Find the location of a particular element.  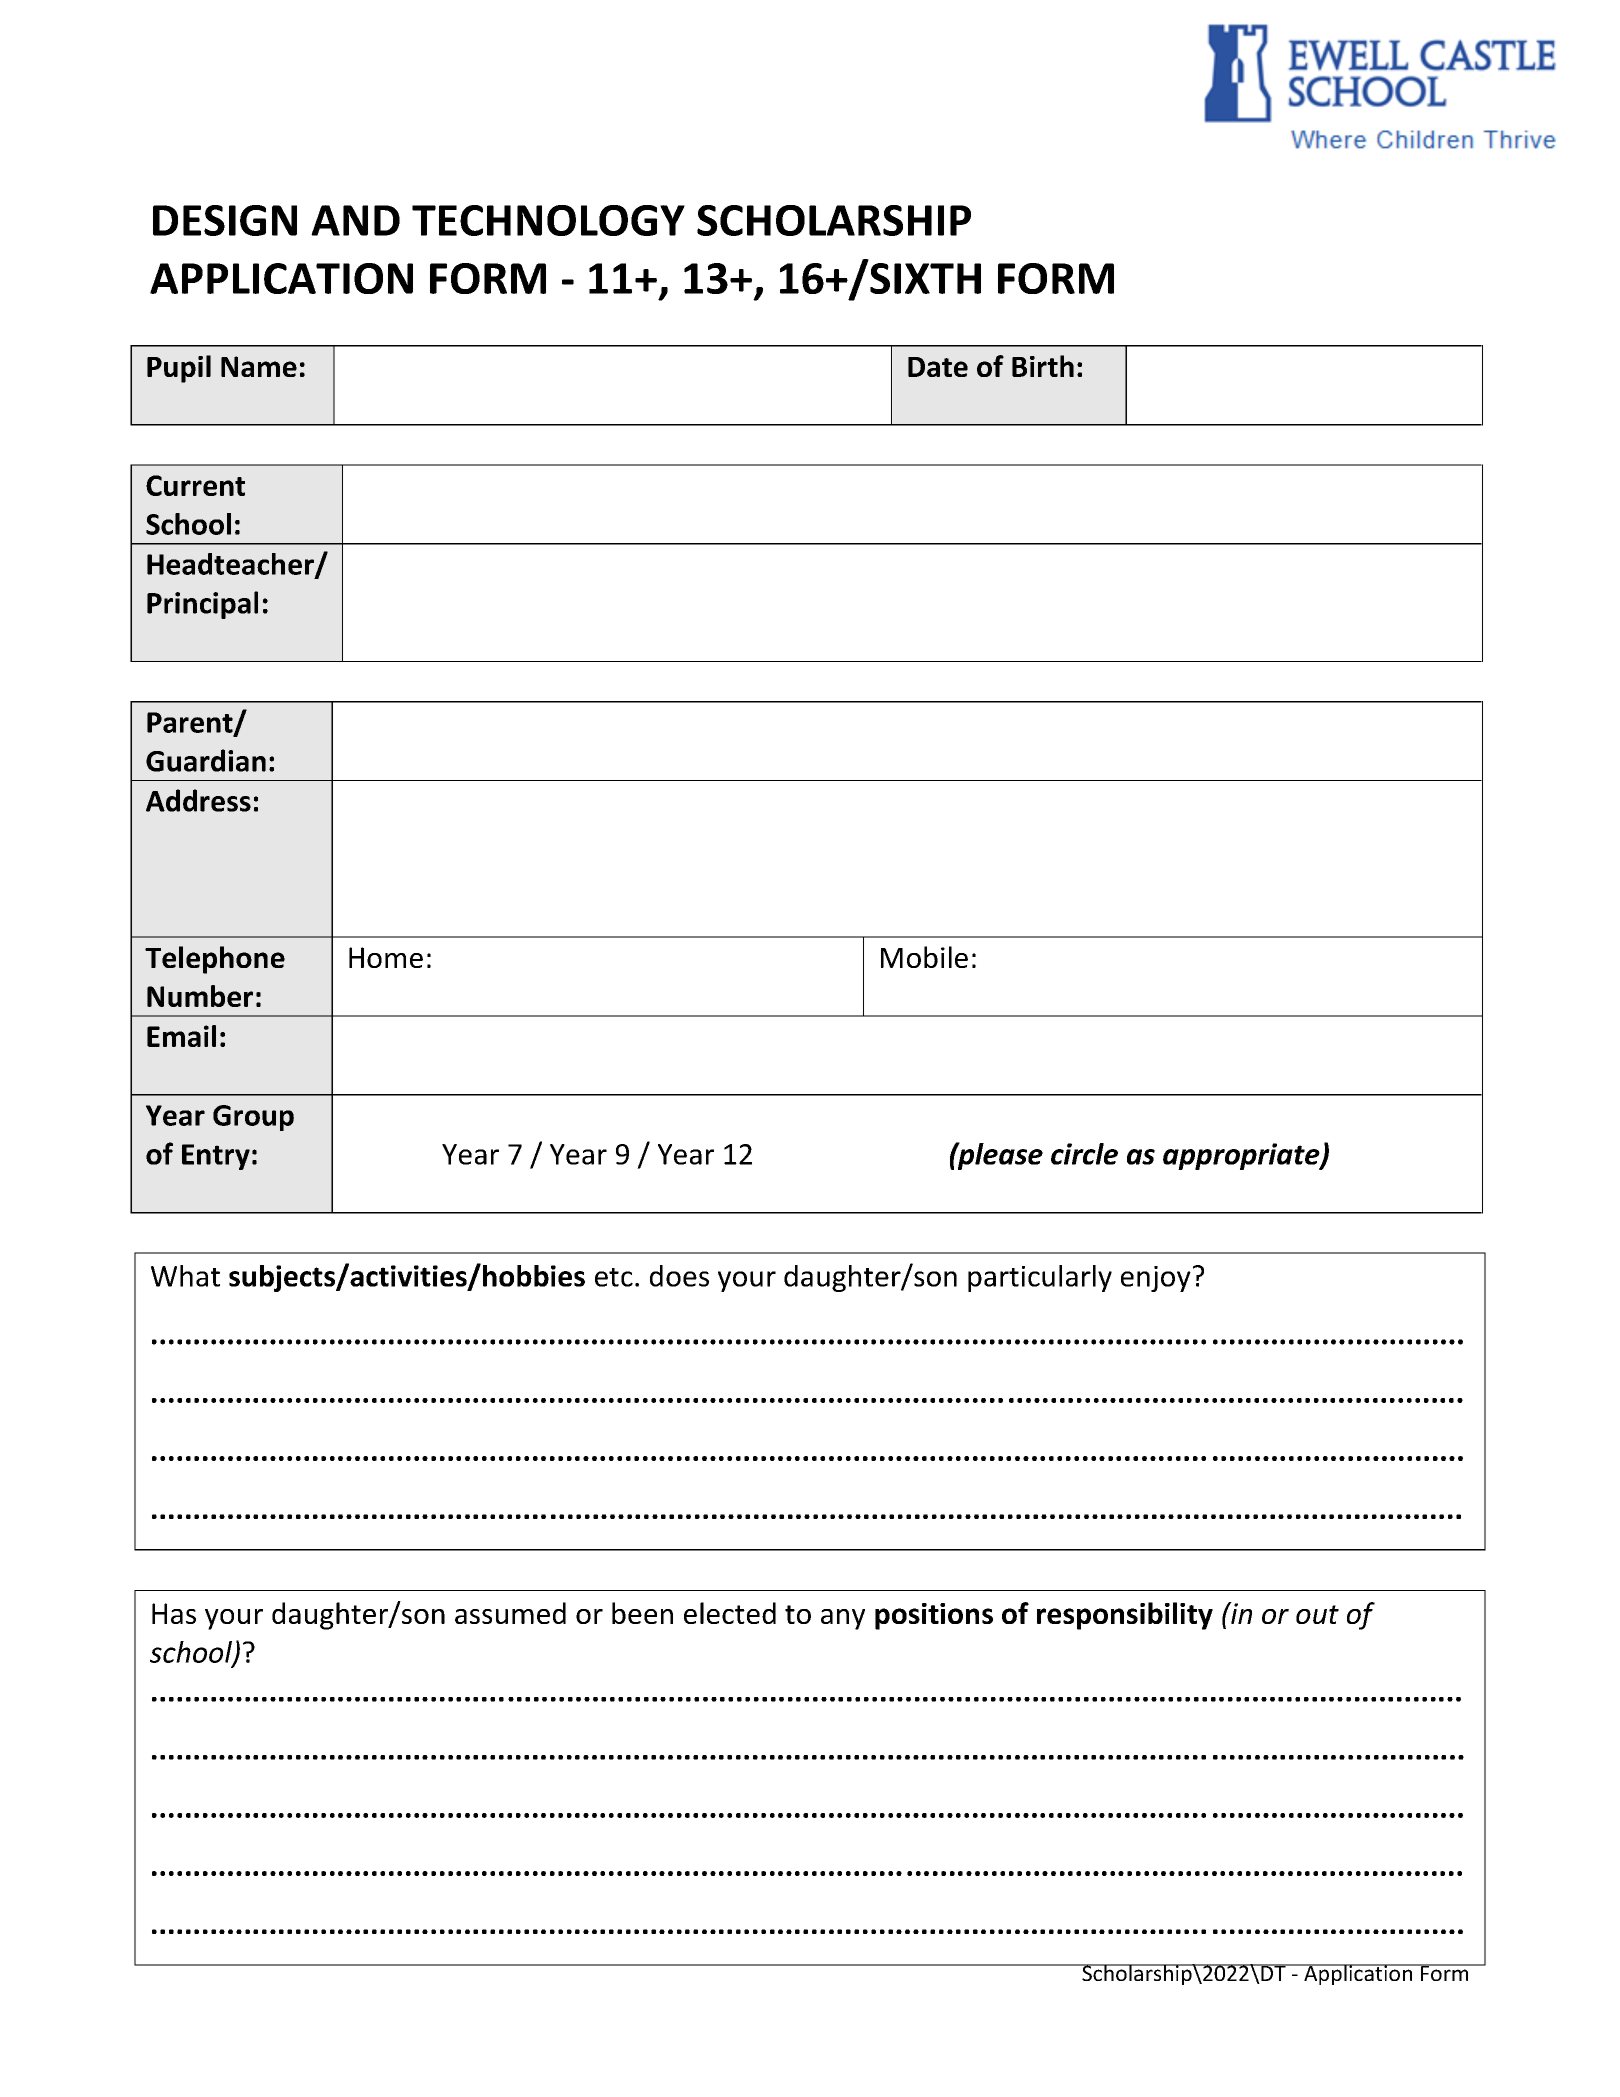

etc is located at coordinates (614, 1277).
